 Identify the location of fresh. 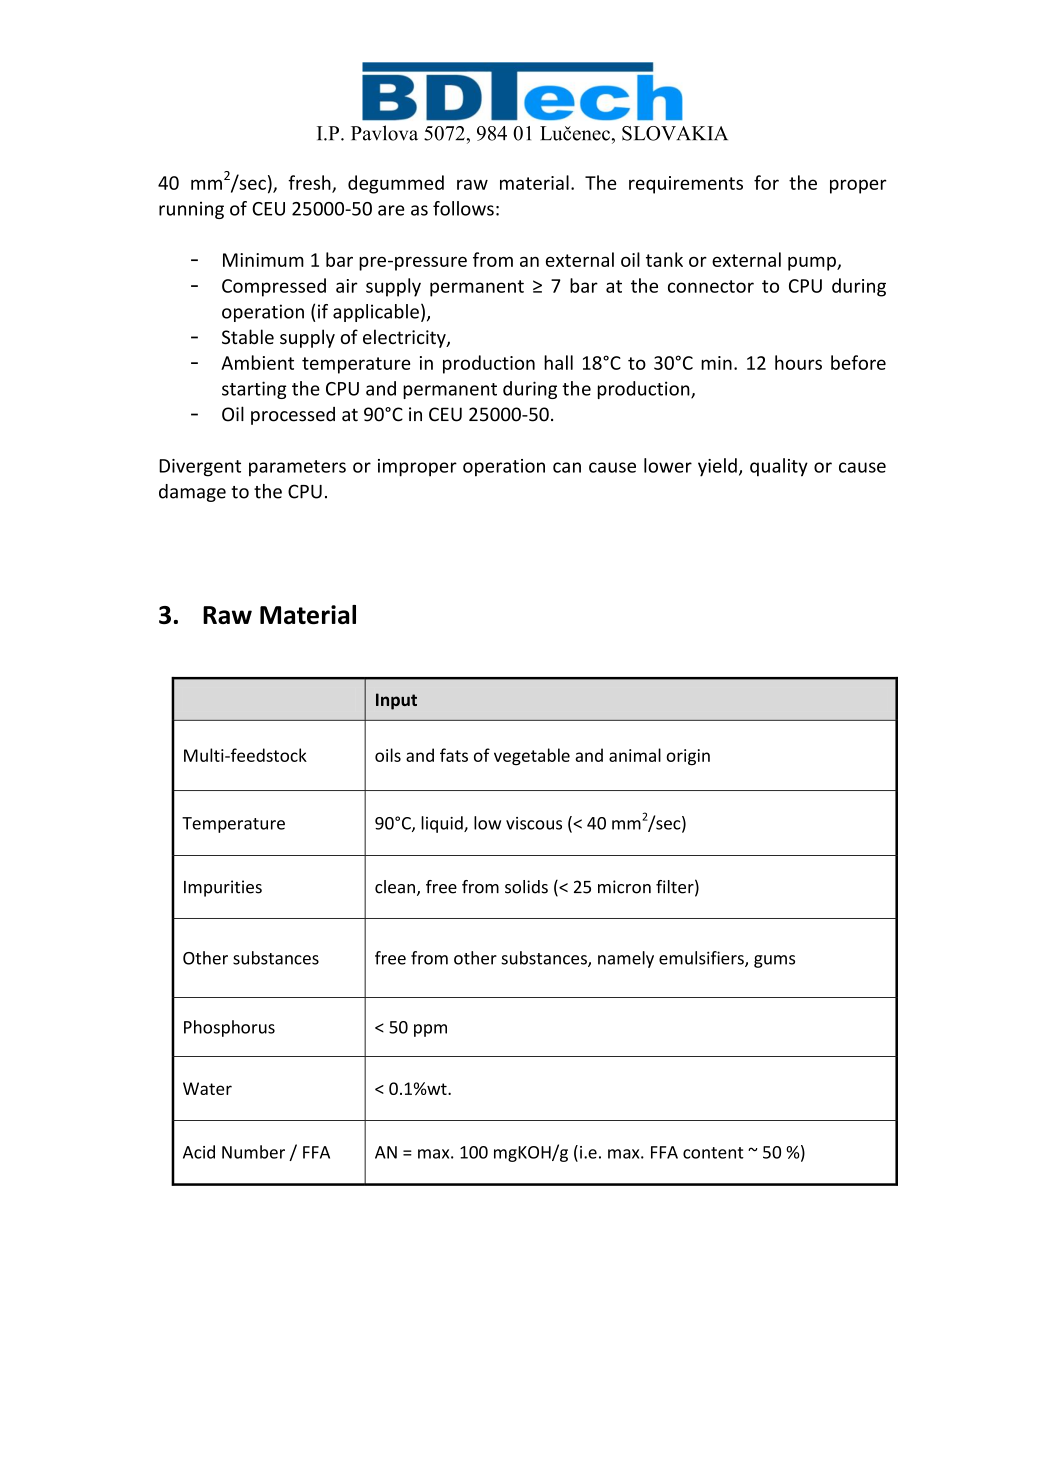
(310, 183).
